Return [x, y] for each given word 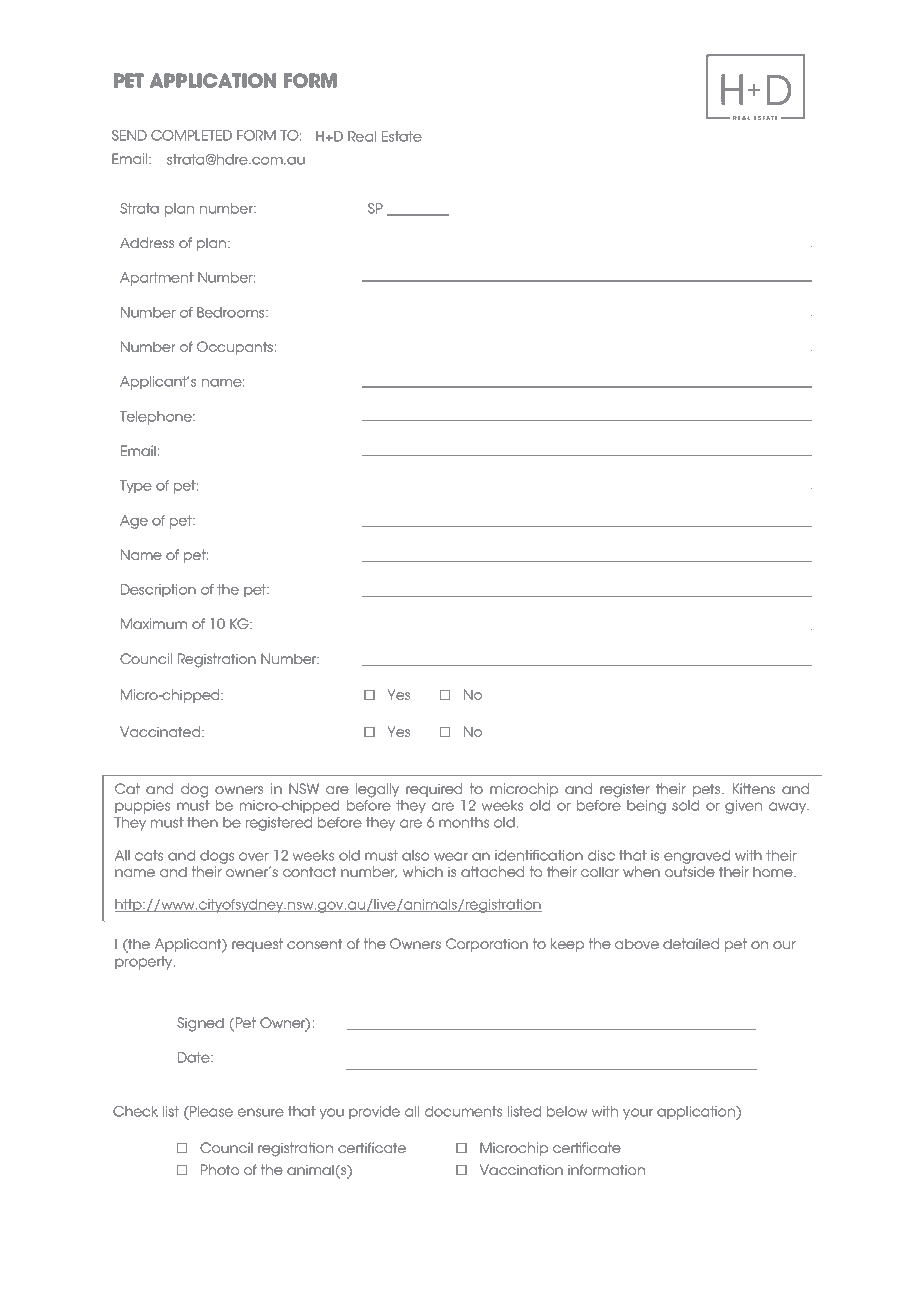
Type [136, 487]
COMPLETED [191, 135]
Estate [402, 136]
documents [463, 1111]
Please [210, 1111]
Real [362, 136]
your [638, 1114]
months [464, 822]
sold [685, 805]
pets [708, 790]
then [202, 822]
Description [158, 591]
